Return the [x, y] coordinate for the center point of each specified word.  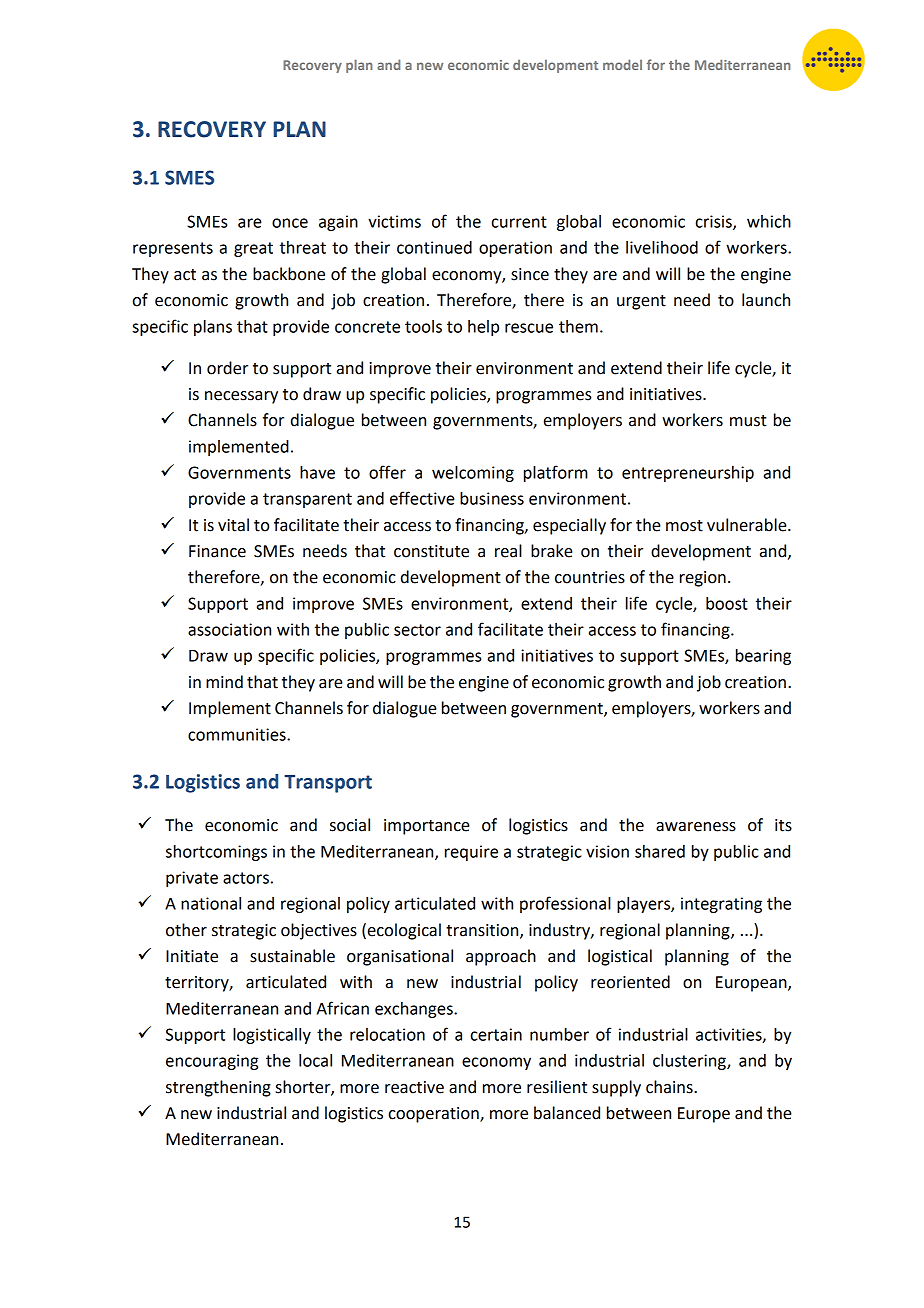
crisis [715, 222]
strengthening [218, 1088]
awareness [696, 827]
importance [427, 827]
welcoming [473, 474]
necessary [241, 397]
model [622, 64]
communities [238, 734]
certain [496, 1034]
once [290, 223]
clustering [690, 1062]
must [748, 421]
